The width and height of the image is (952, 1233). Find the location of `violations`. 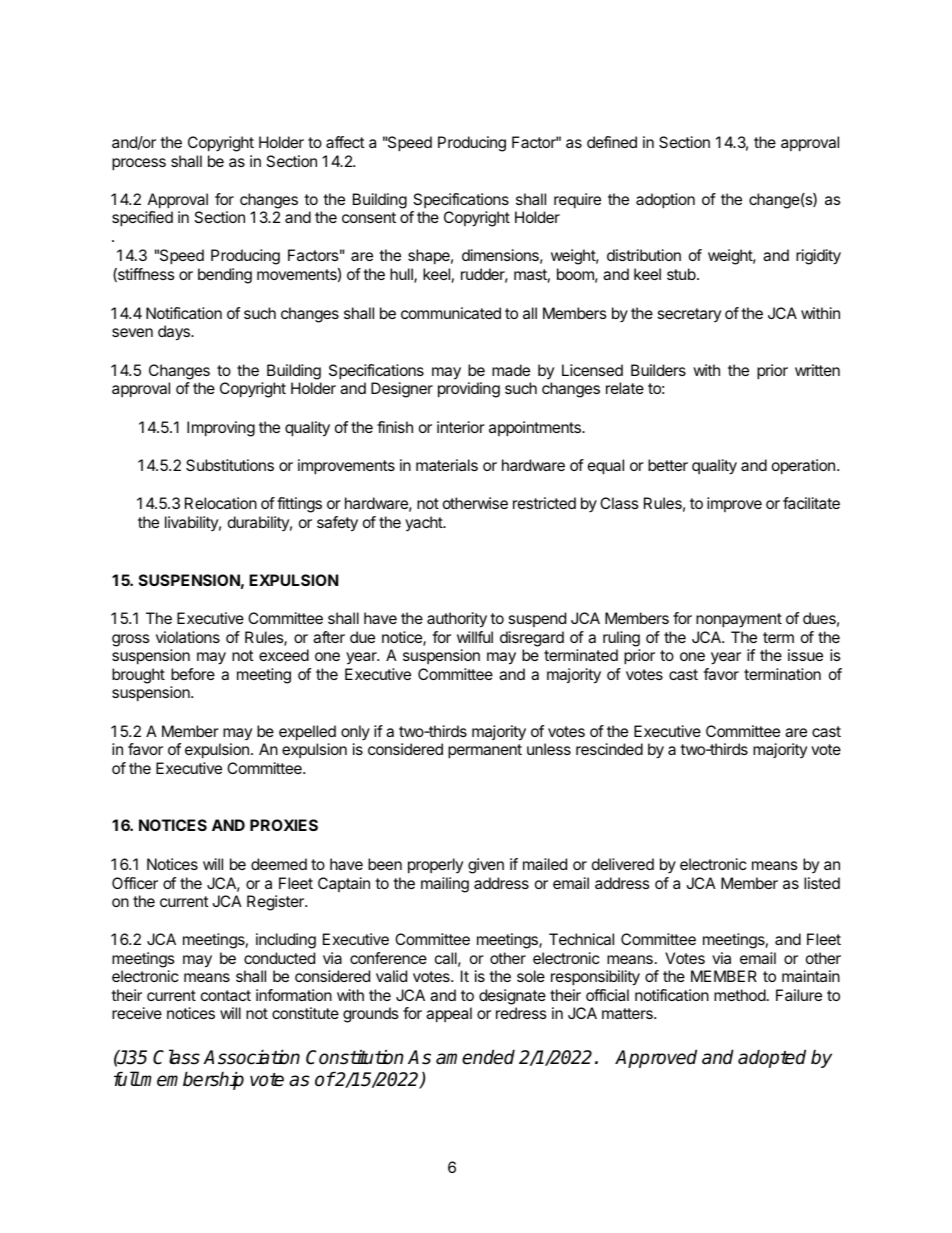

violations is located at coordinates (188, 637).
